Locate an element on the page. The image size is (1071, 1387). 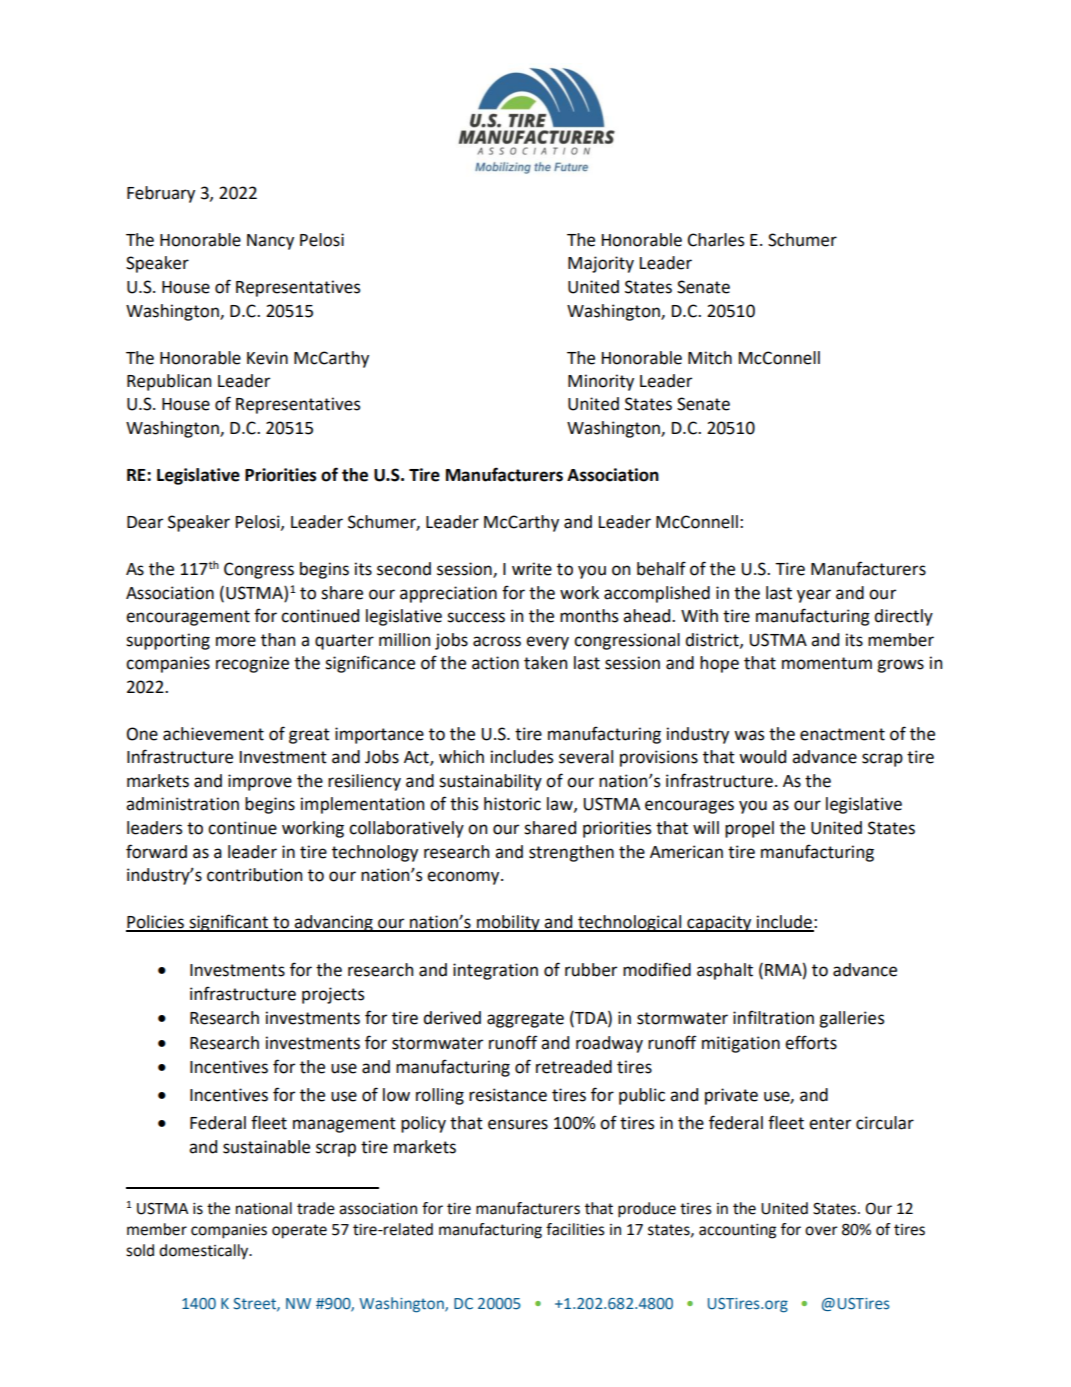
Nancy is located at coordinates (270, 242).
